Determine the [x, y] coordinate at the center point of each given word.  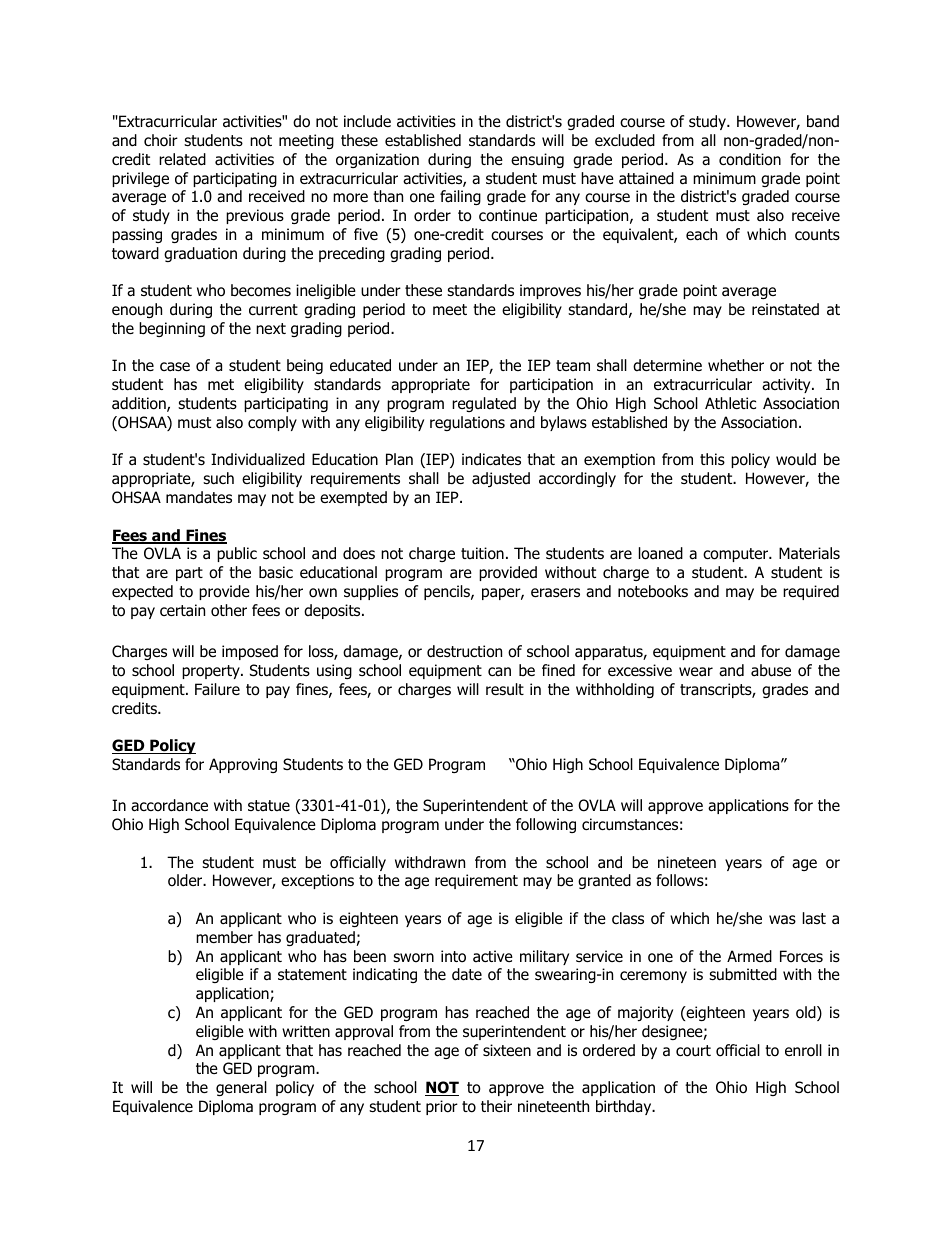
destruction [464, 651]
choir [161, 140]
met [221, 384]
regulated [484, 404]
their [496, 1106]
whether [736, 365]
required [811, 592]
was [782, 920]
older [186, 880]
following [546, 825]
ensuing [537, 160]
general [241, 1088]
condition [750, 159]
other [229, 610]
